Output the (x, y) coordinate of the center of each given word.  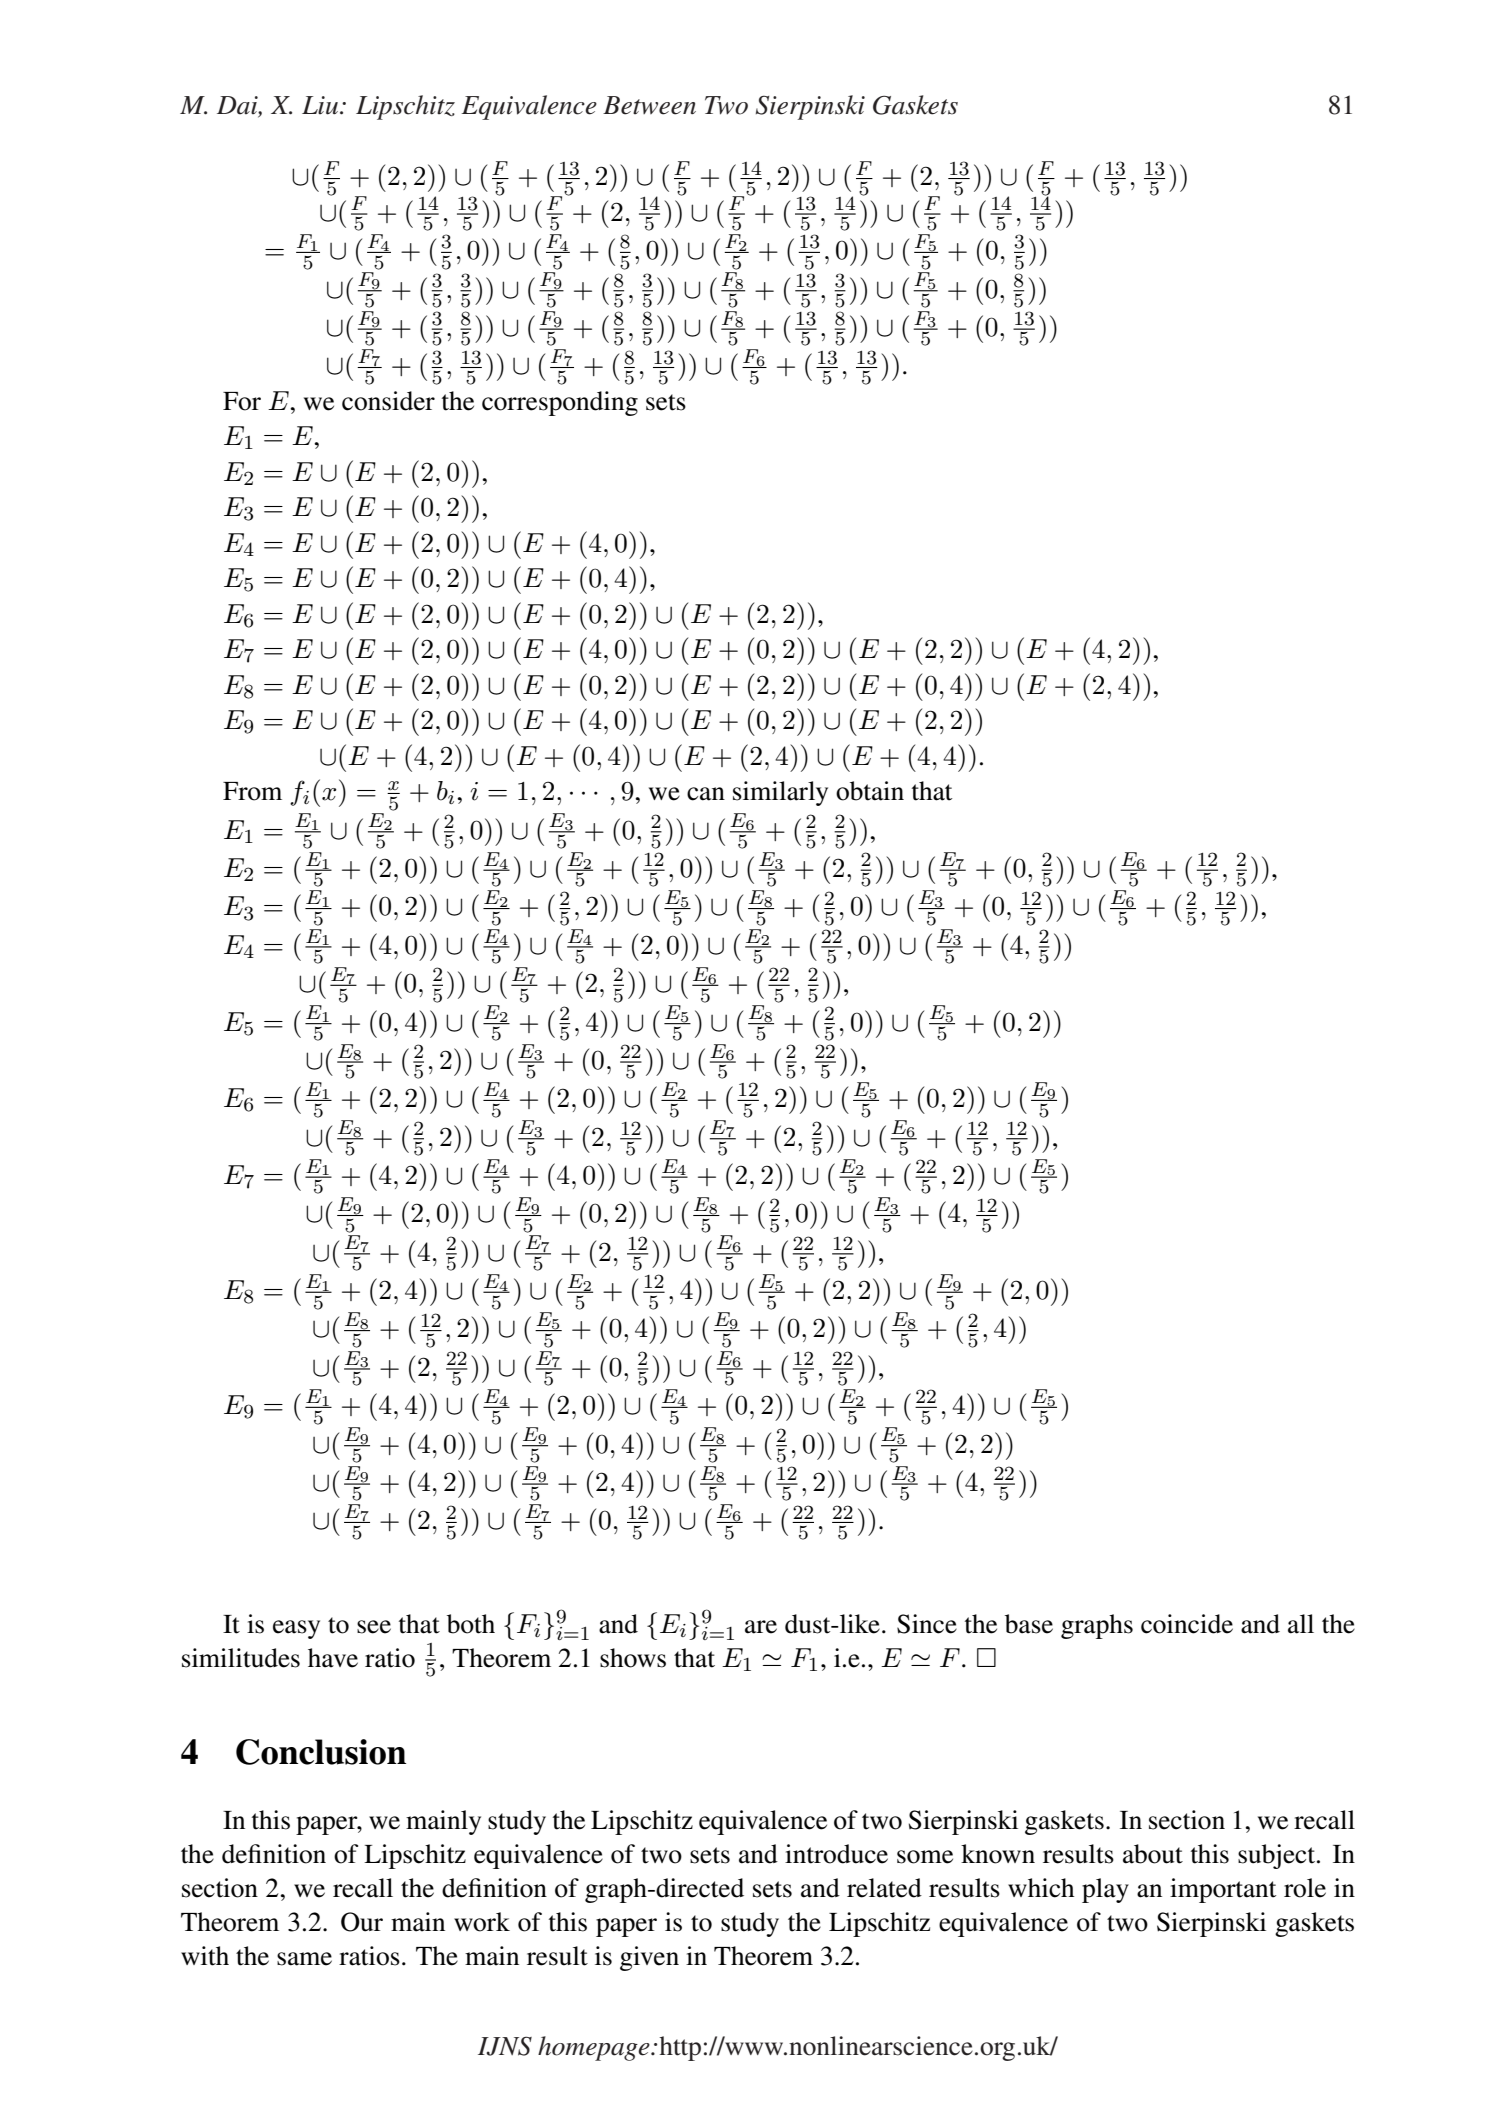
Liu (321, 105)
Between (649, 105)
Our (362, 1922)
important (1223, 1890)
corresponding (560, 403)
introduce (836, 1854)
